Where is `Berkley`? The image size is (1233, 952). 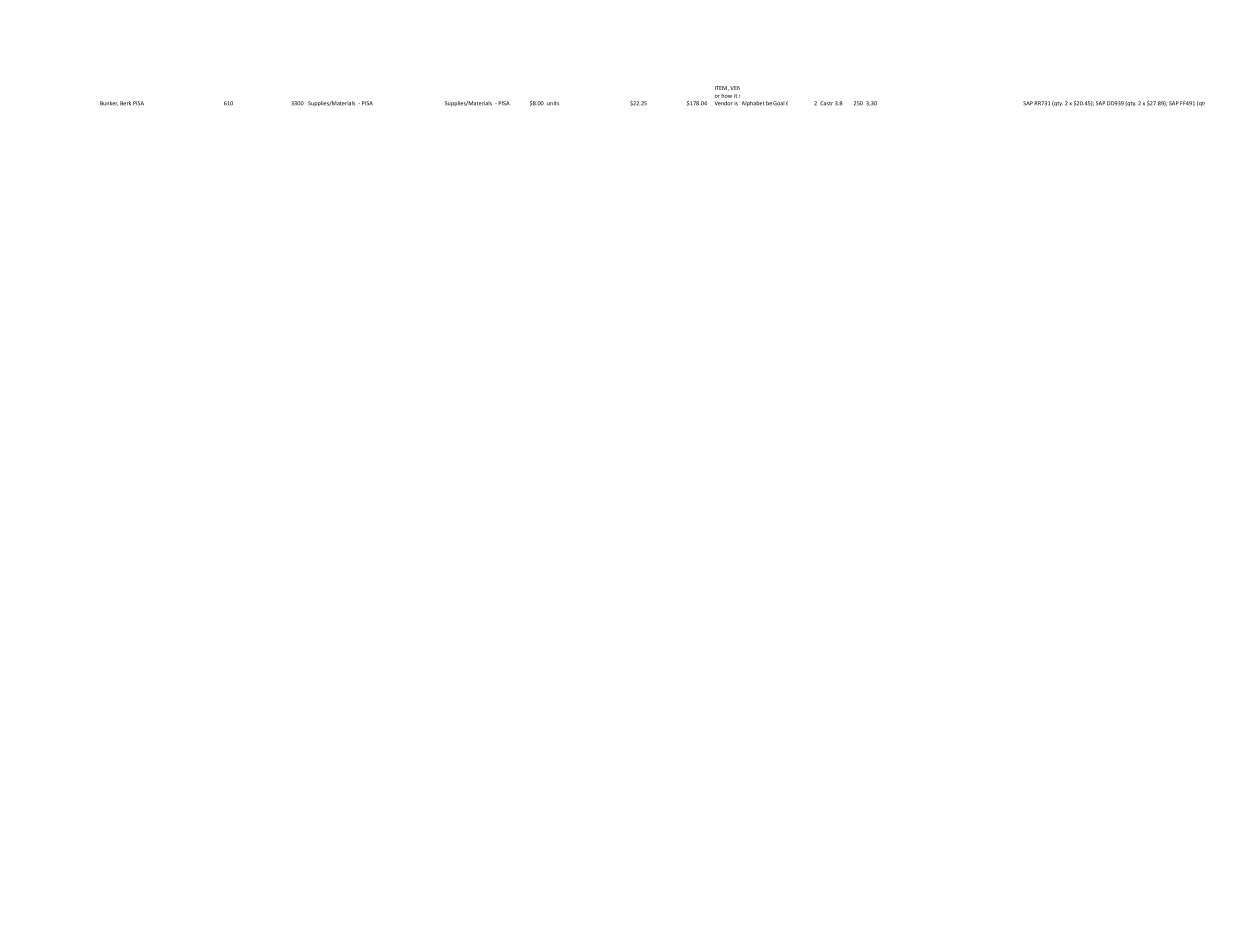 Berkley is located at coordinates (130, 103).
